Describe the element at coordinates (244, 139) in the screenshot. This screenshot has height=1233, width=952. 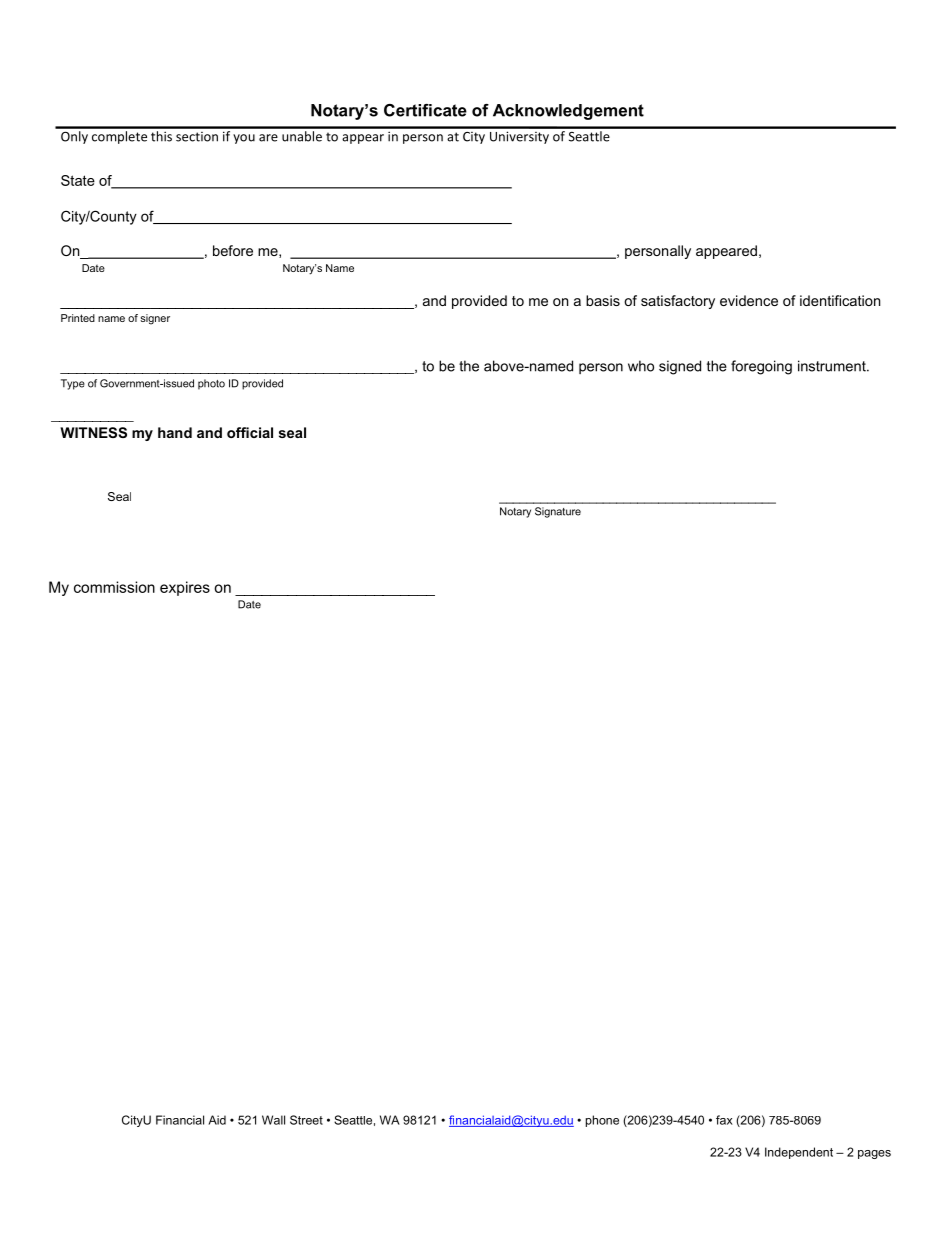
I see `you` at that location.
